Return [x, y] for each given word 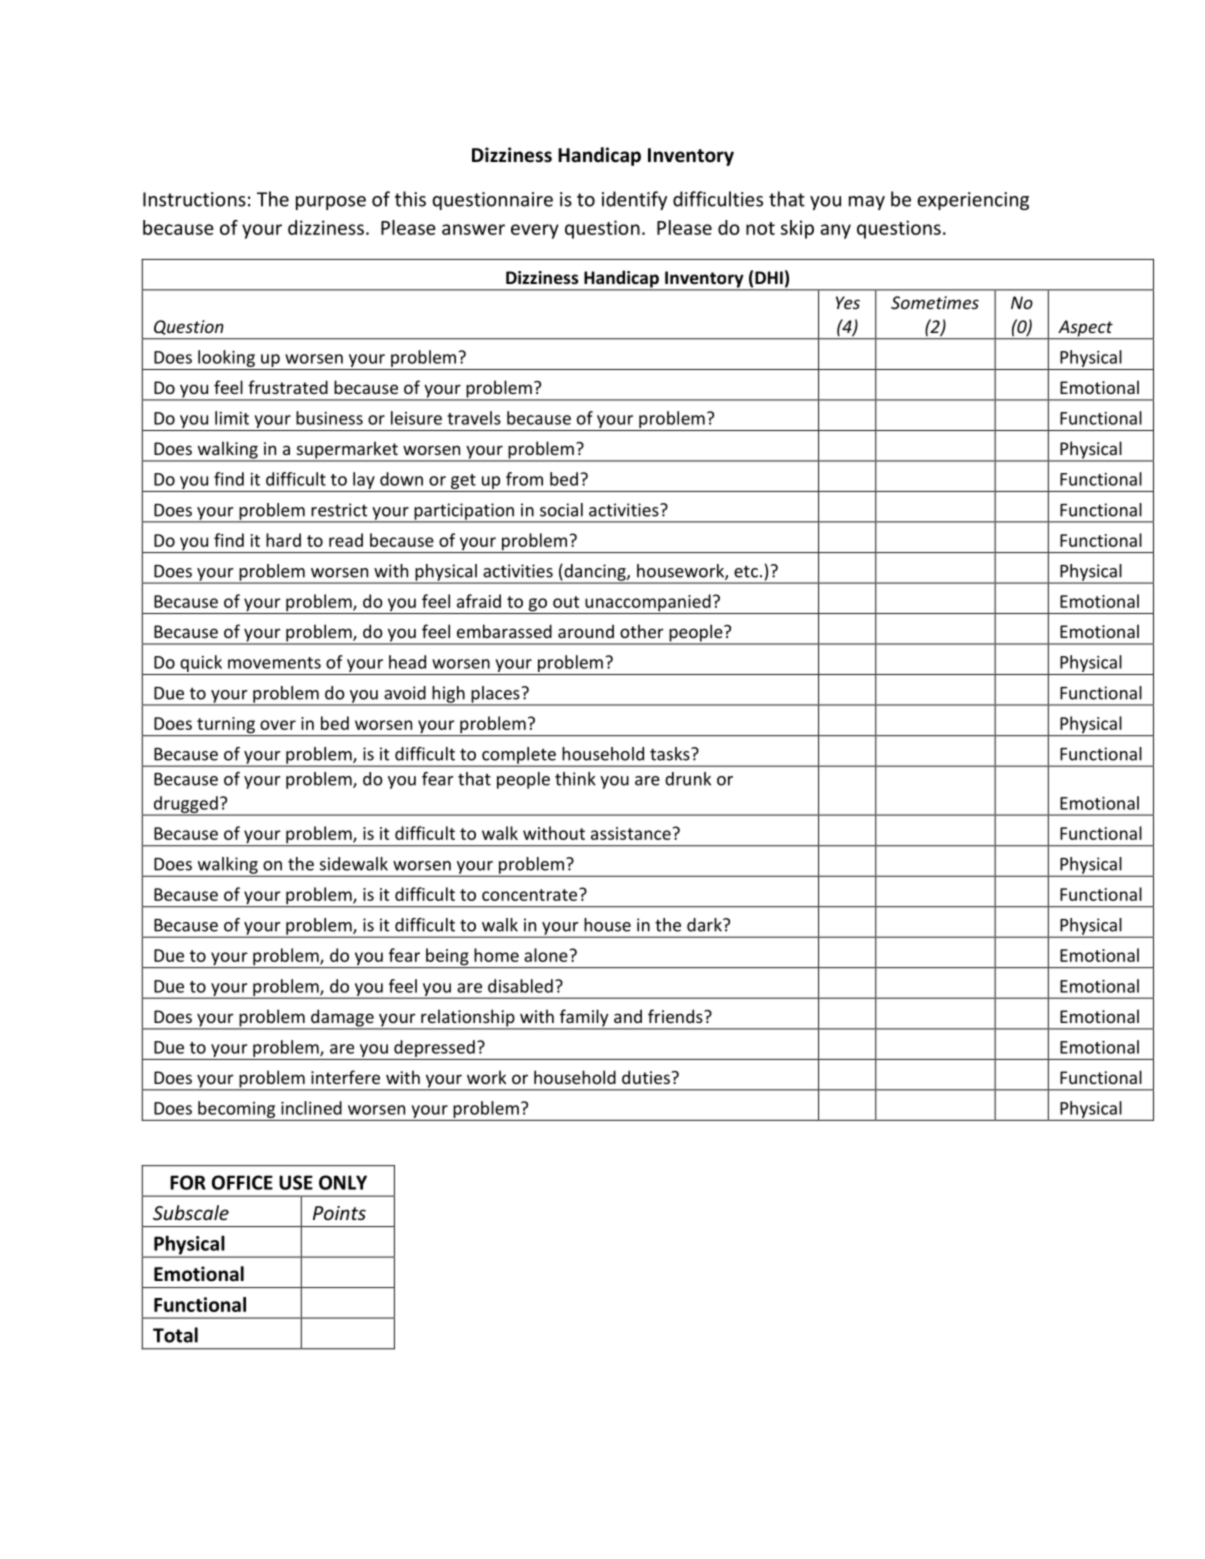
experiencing [973, 201]
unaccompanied [648, 604]
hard [283, 540]
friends [676, 1016]
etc [746, 572]
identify [634, 200]
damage [342, 1019]
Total [175, 1335]
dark [705, 925]
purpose [331, 203]
